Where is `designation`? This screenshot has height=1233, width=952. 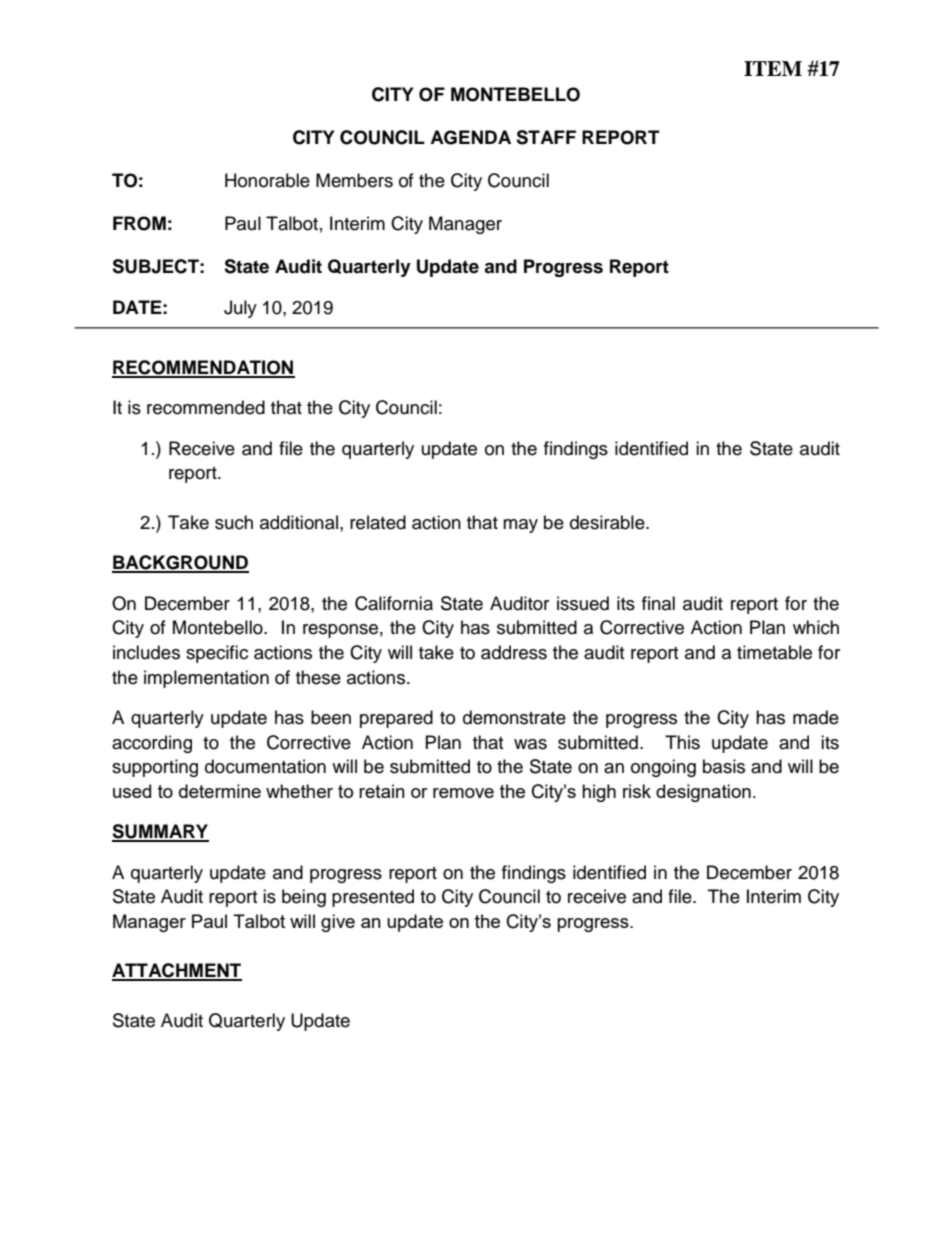
designation is located at coordinates (703, 793).
